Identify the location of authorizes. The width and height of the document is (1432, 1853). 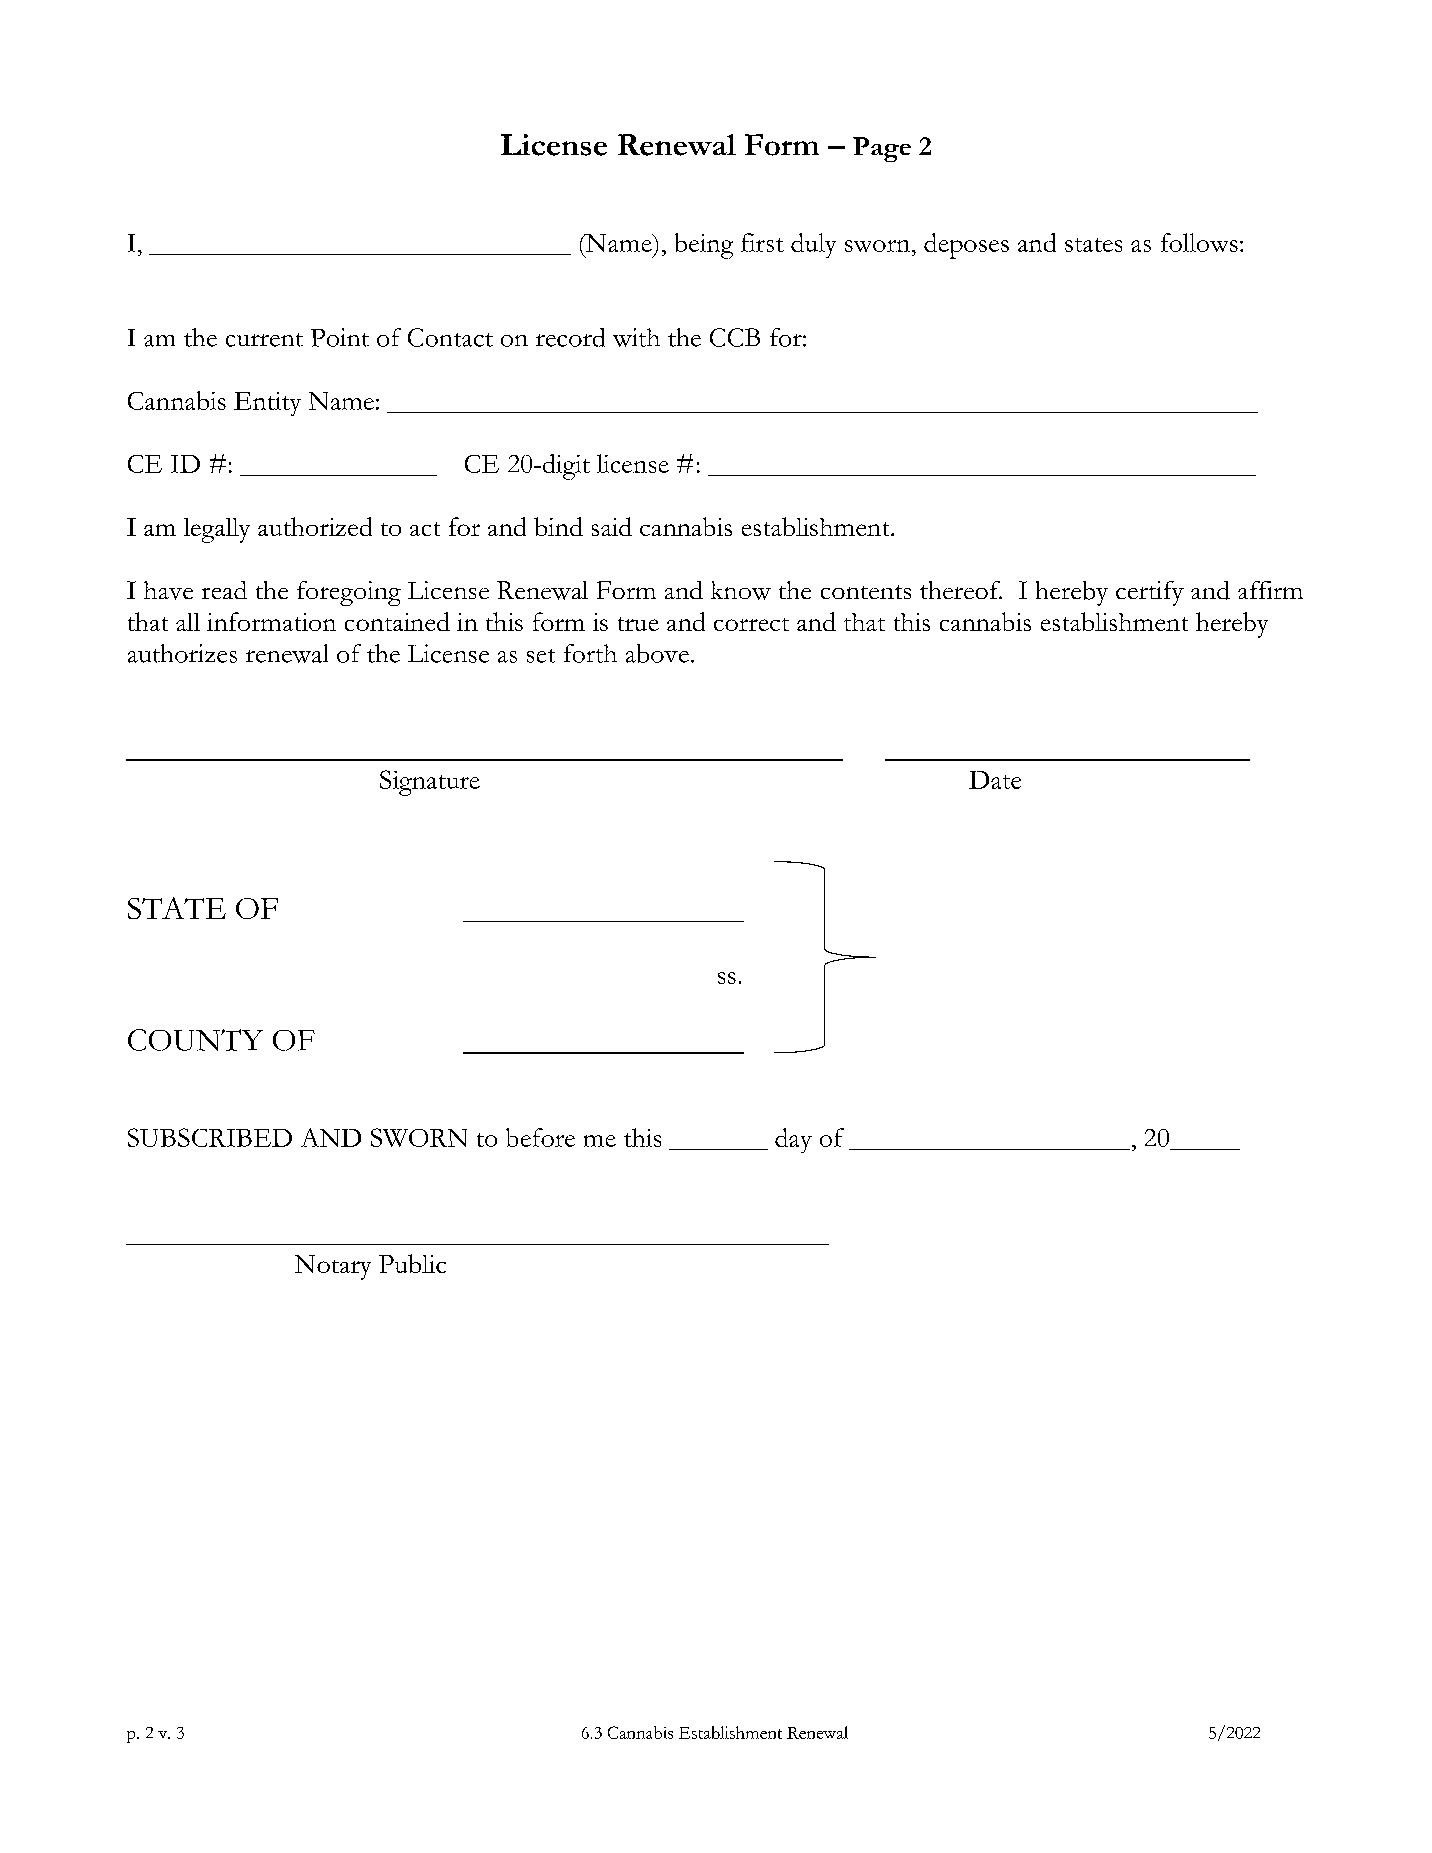
(182, 653).
